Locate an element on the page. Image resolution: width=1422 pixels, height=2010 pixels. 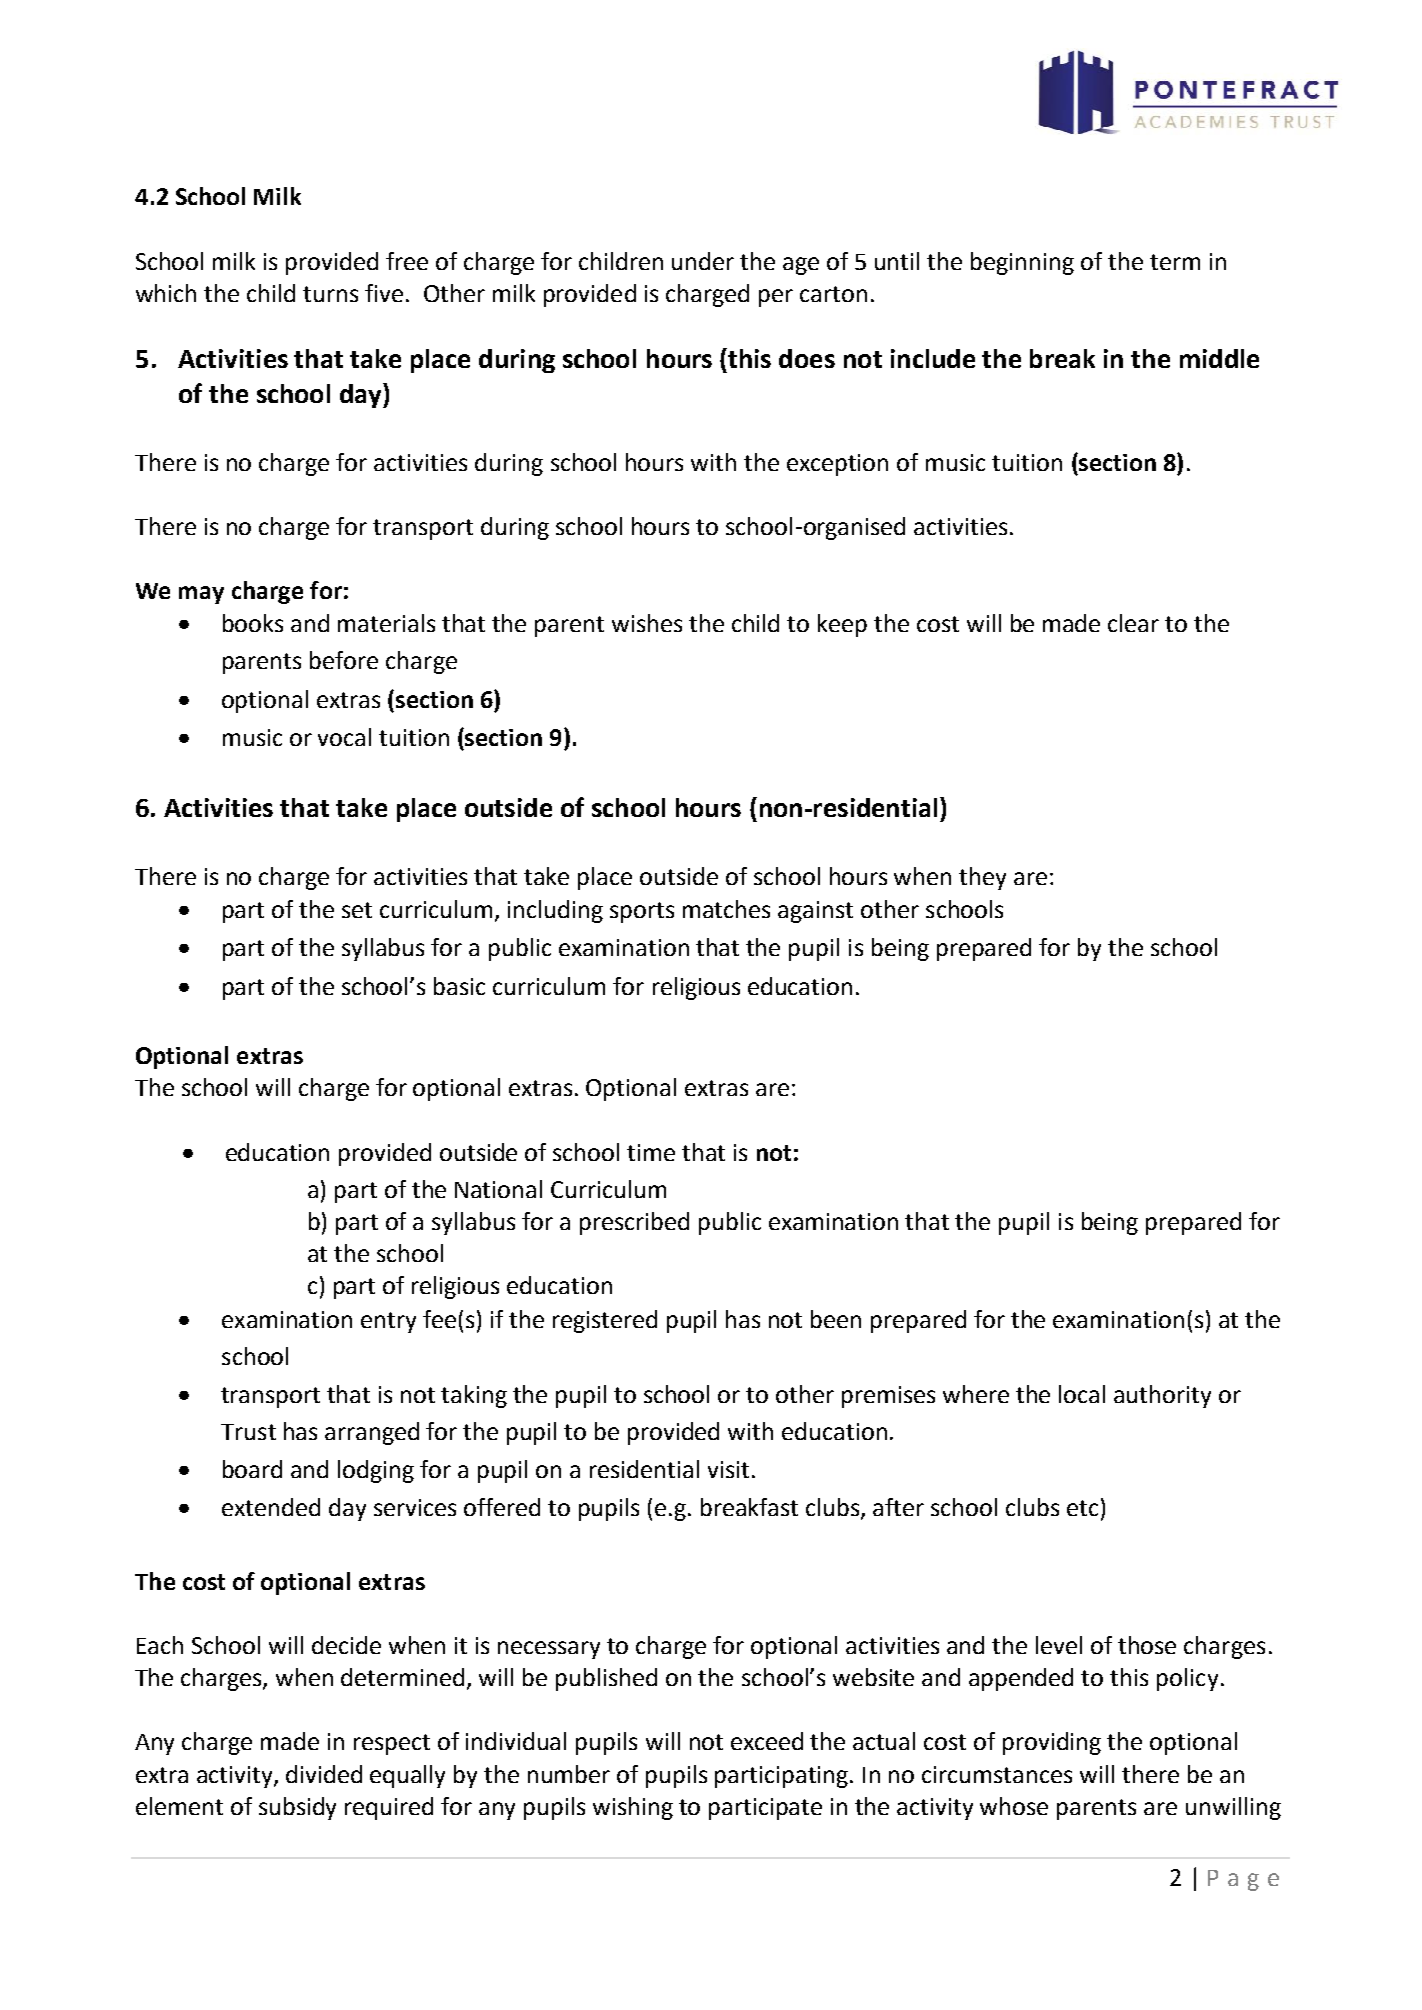
exceed is located at coordinates (767, 1741).
